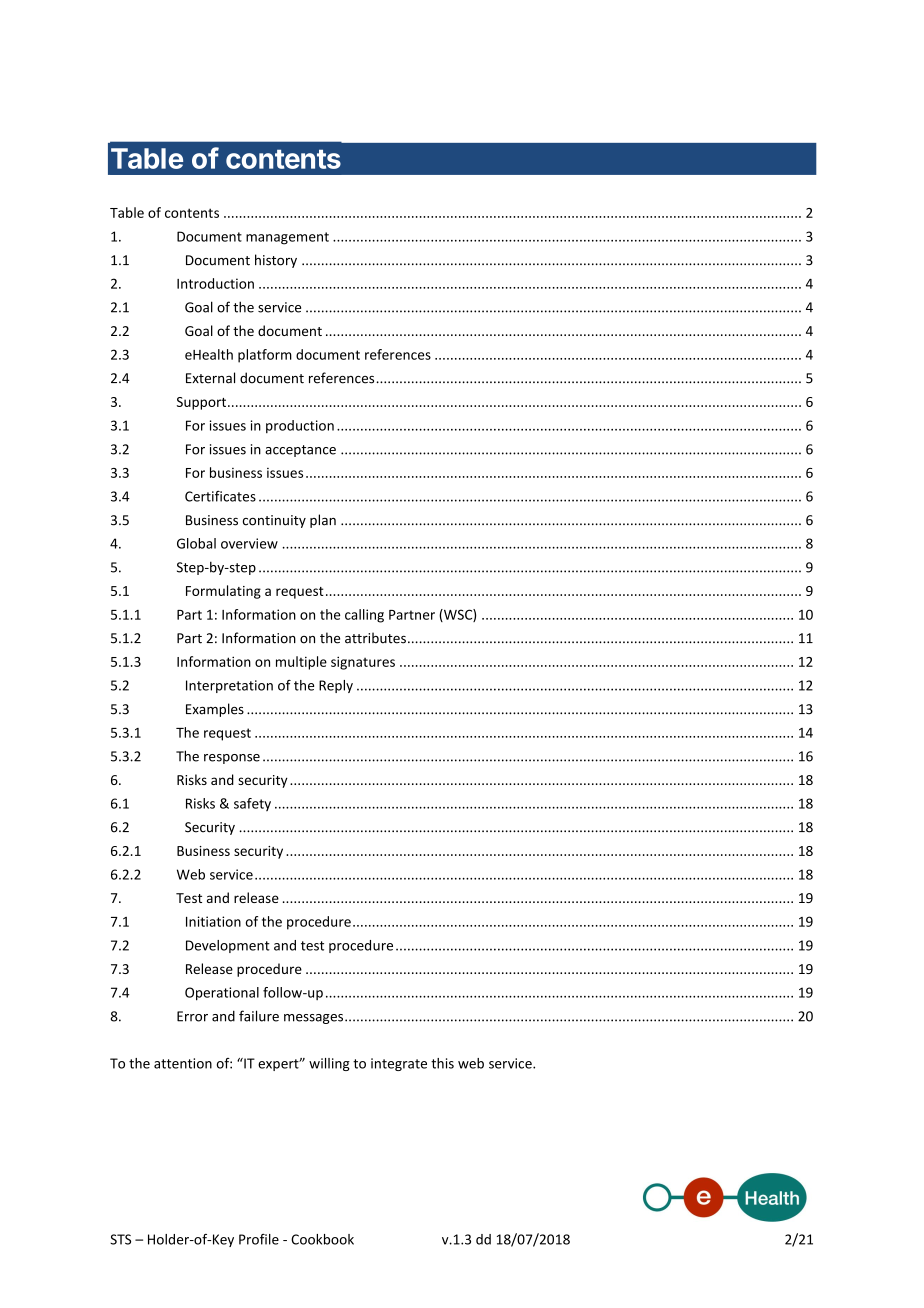  Describe the element at coordinates (287, 238) in the document. I see `management` at that location.
